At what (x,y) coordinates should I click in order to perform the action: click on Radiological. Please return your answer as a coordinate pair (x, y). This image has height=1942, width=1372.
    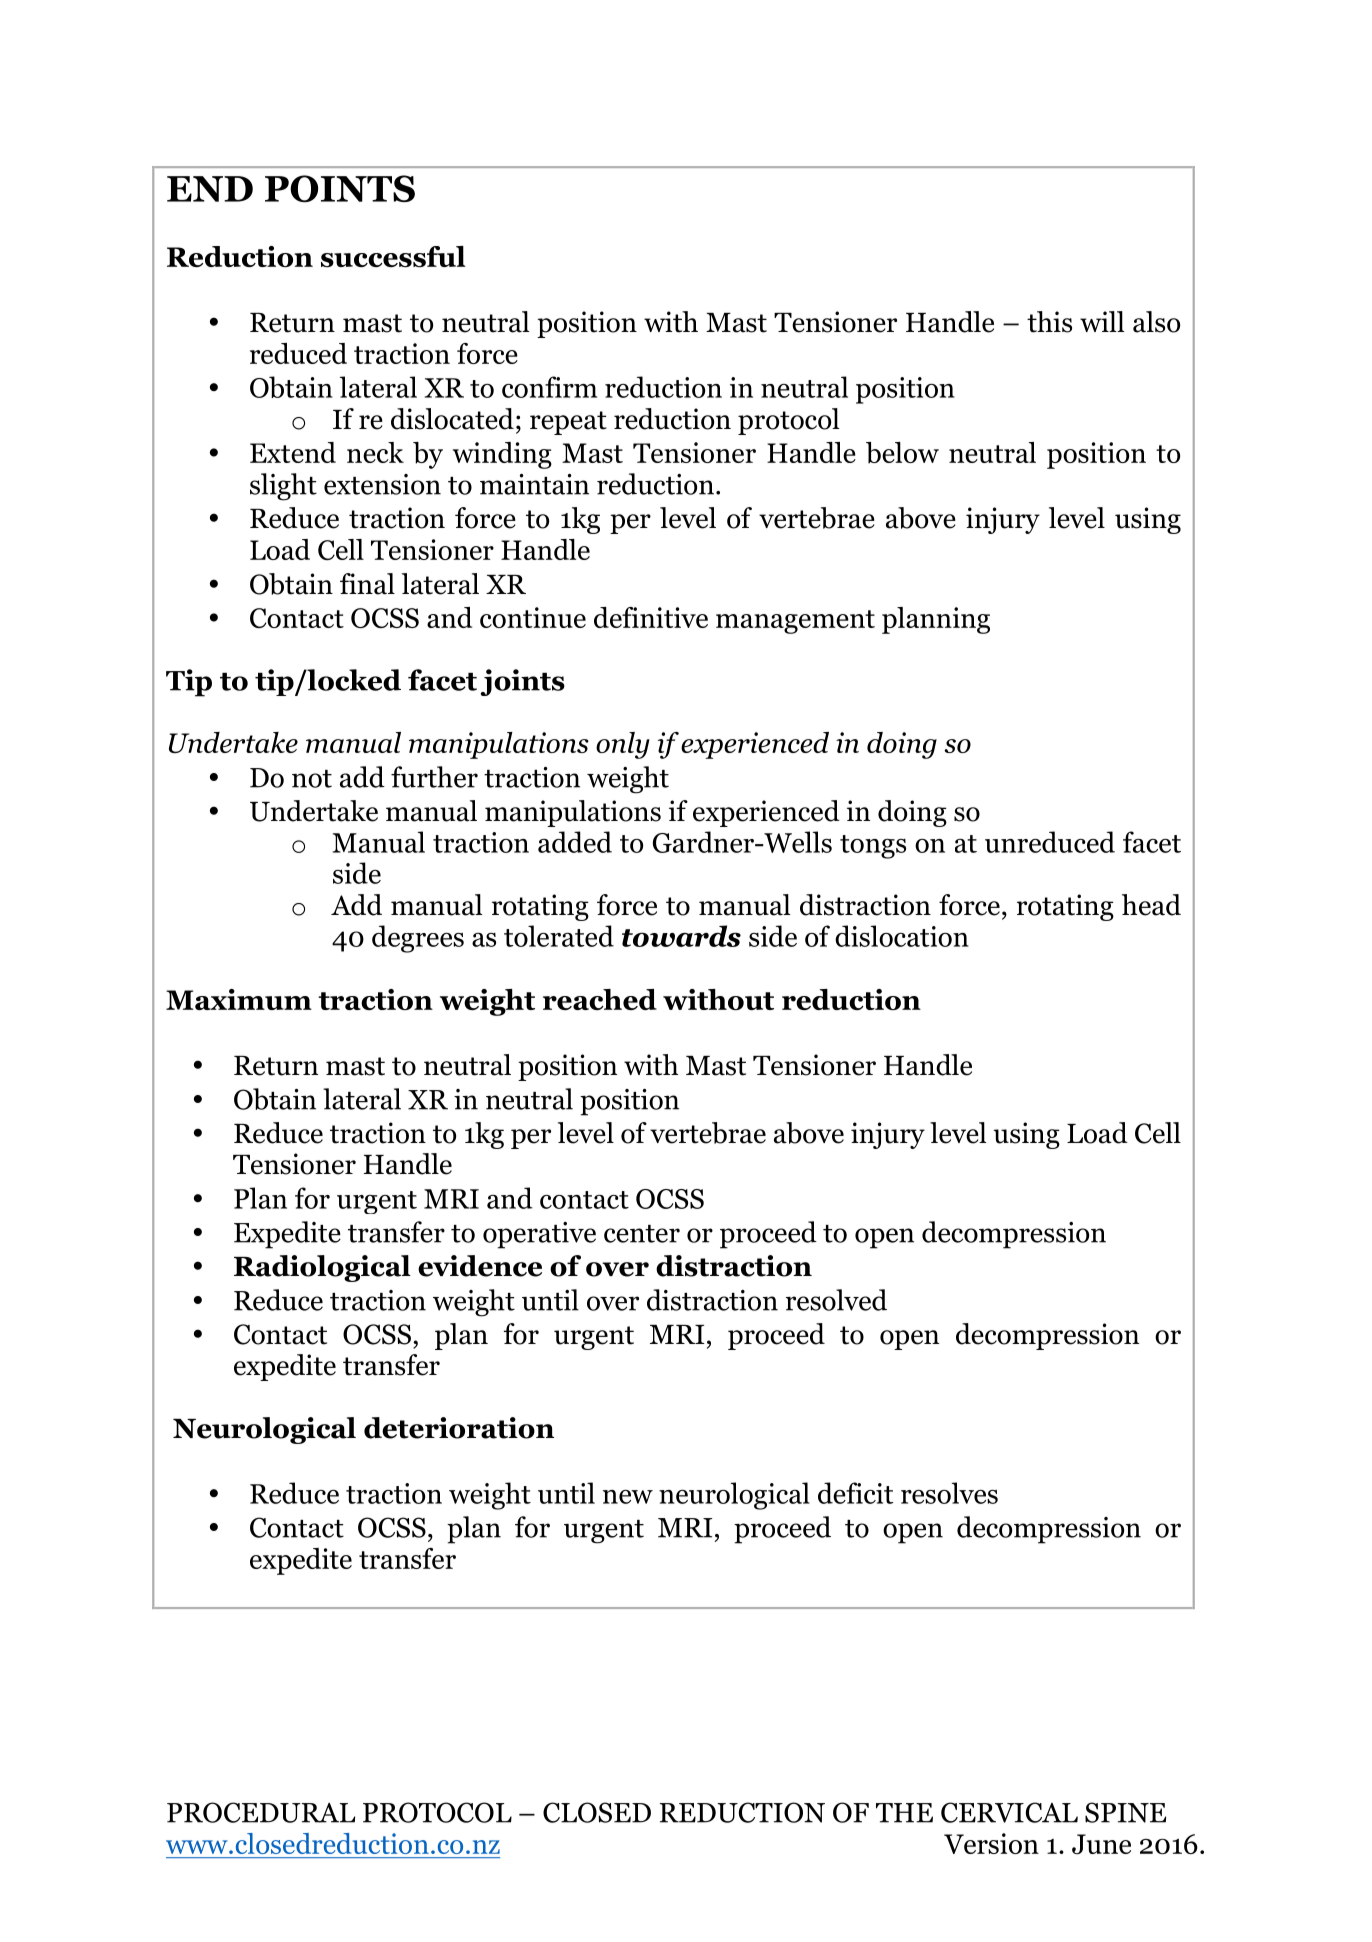
    Looking at the image, I should click on (322, 1268).
